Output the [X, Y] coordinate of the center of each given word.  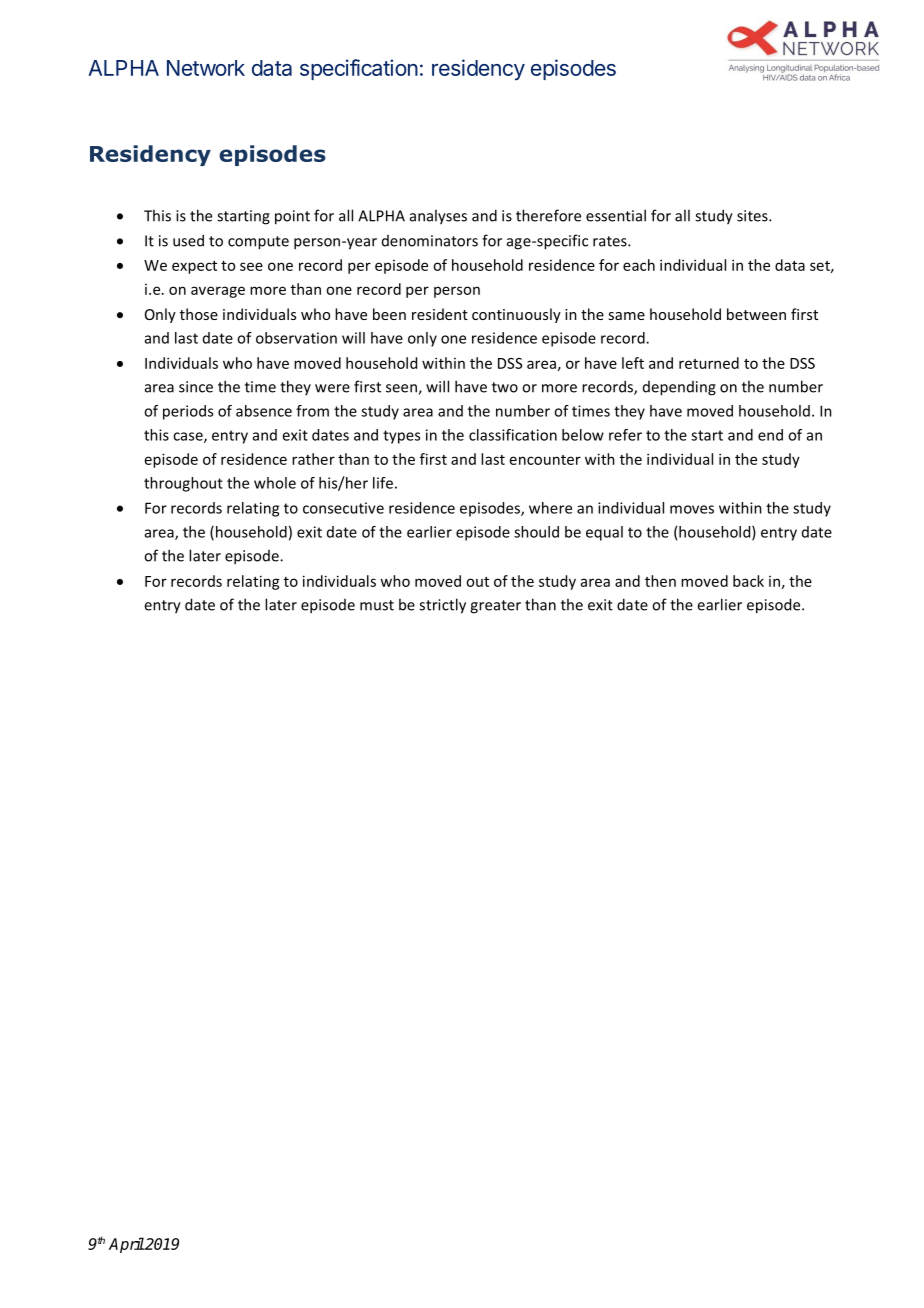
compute [258, 243]
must [377, 605]
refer [625, 435]
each [639, 265]
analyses [438, 217]
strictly [442, 606]
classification [513, 435]
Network [206, 68]
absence [264, 411]
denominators [430, 241]
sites [753, 216]
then [660, 581]
